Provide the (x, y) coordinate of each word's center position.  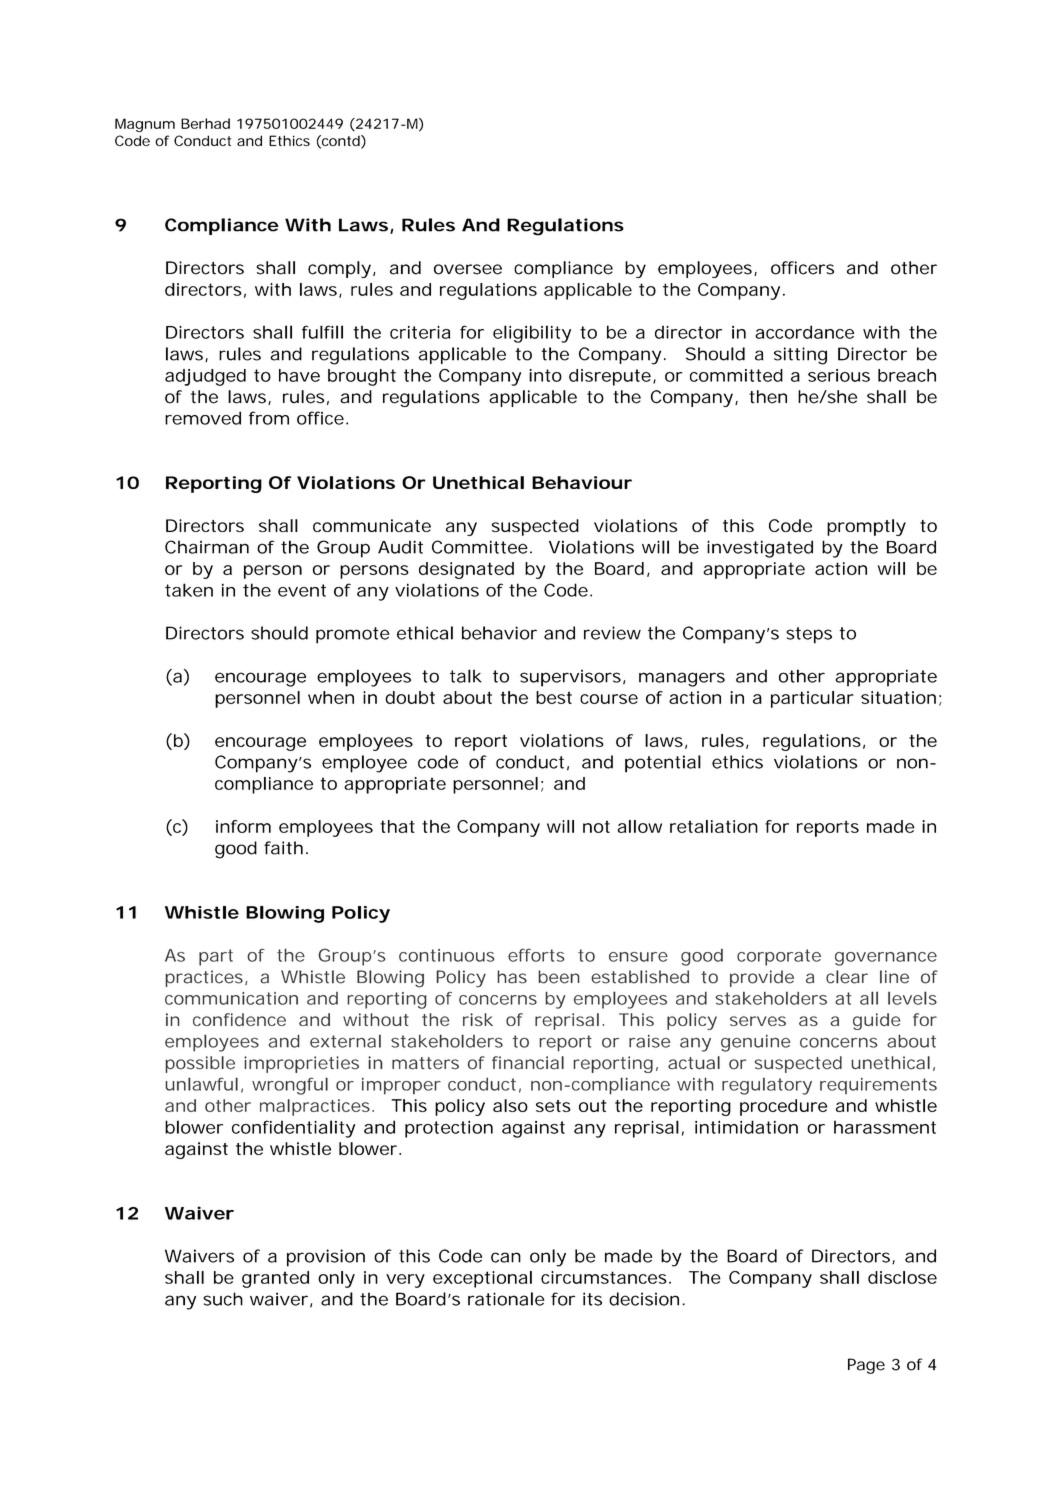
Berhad (205, 123)
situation (901, 698)
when (331, 697)
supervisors (572, 678)
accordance (804, 332)
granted (275, 1279)
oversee (468, 269)
